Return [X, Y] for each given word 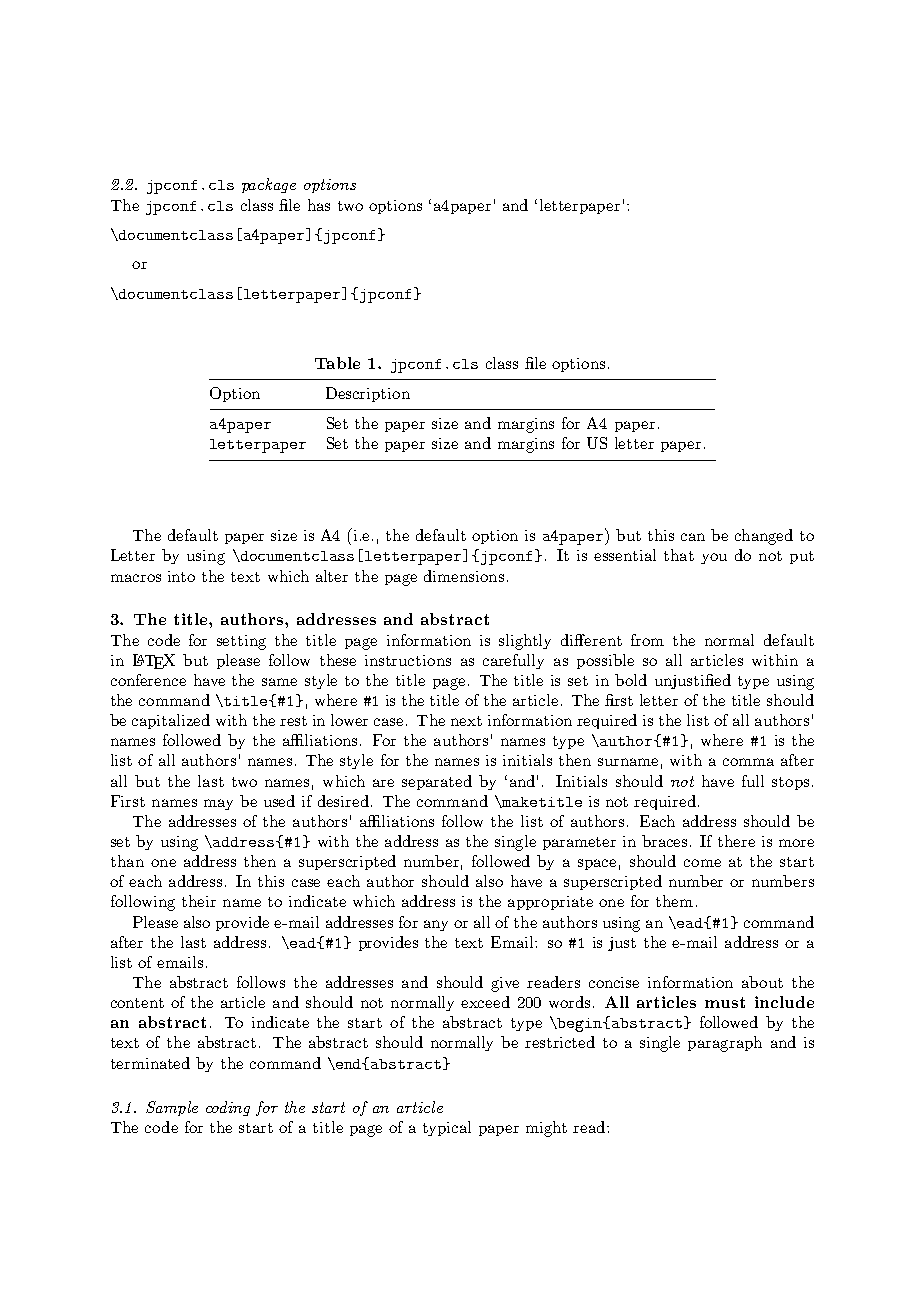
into [181, 576]
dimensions [464, 576]
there [736, 841]
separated [437, 782]
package [269, 185]
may [218, 804]
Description [368, 394]
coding [228, 1108]
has [319, 205]
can [693, 537]
